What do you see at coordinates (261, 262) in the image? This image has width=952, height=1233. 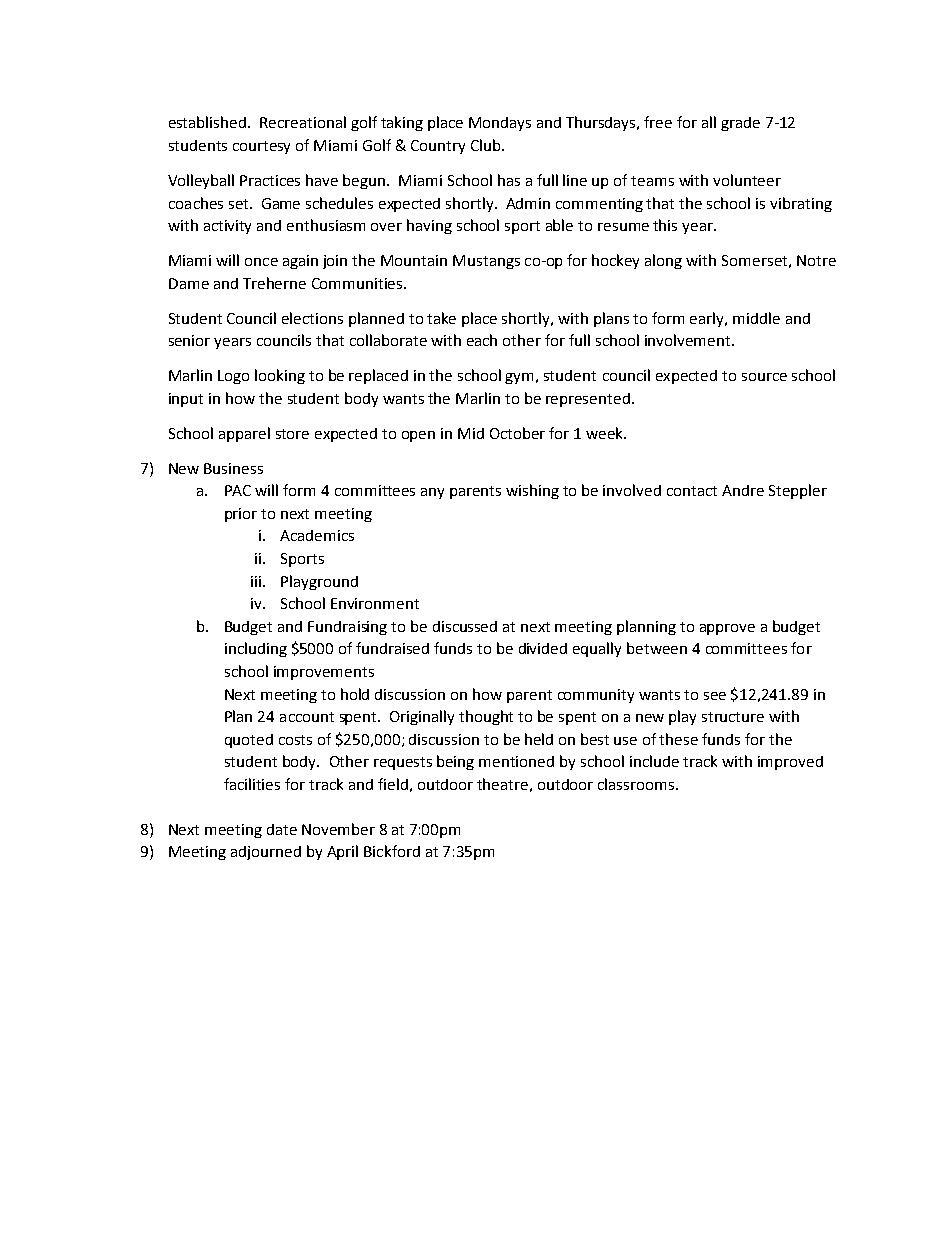 I see `once` at bounding box center [261, 262].
